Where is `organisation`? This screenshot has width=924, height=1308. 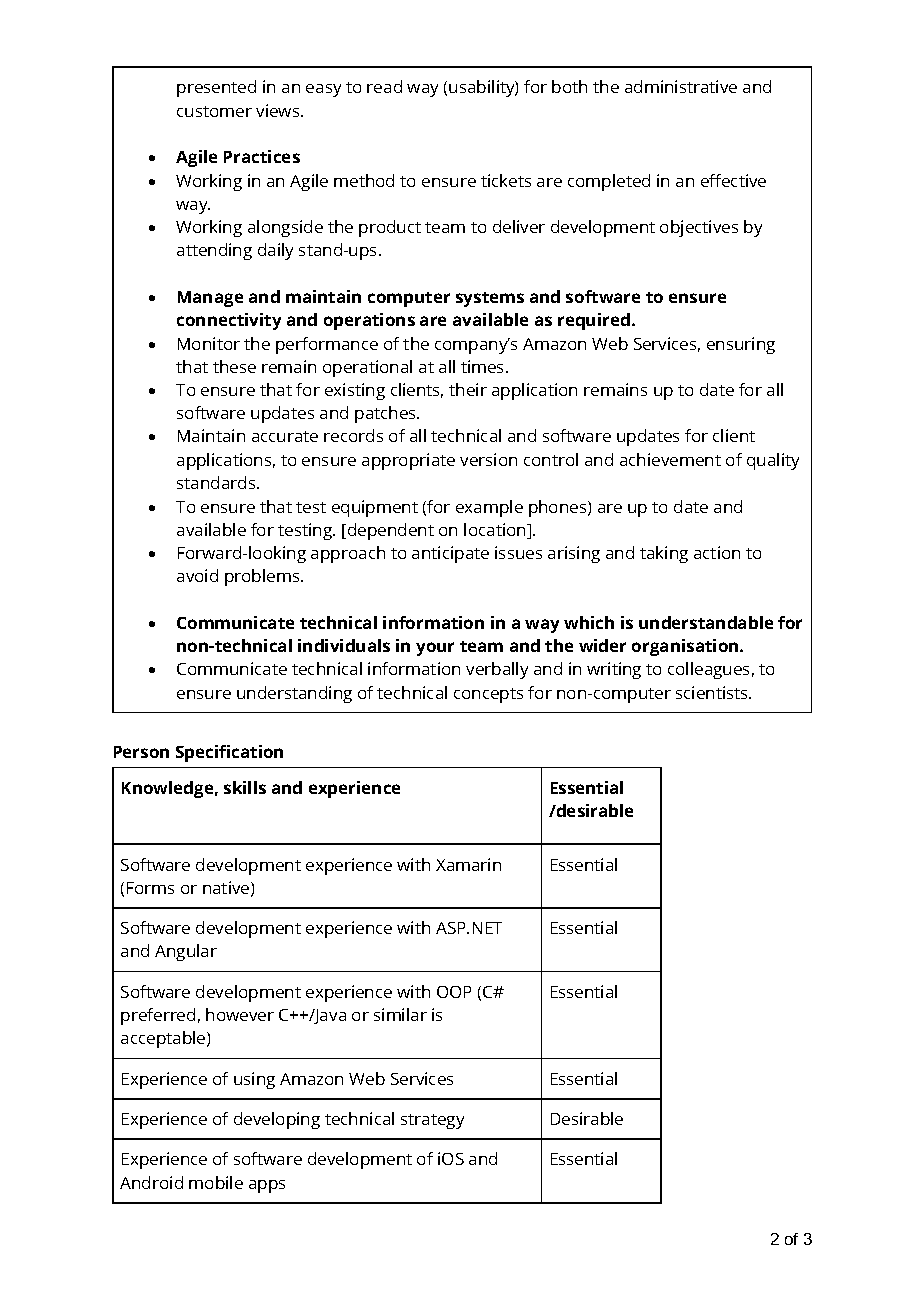
organisation is located at coordinates (686, 647).
